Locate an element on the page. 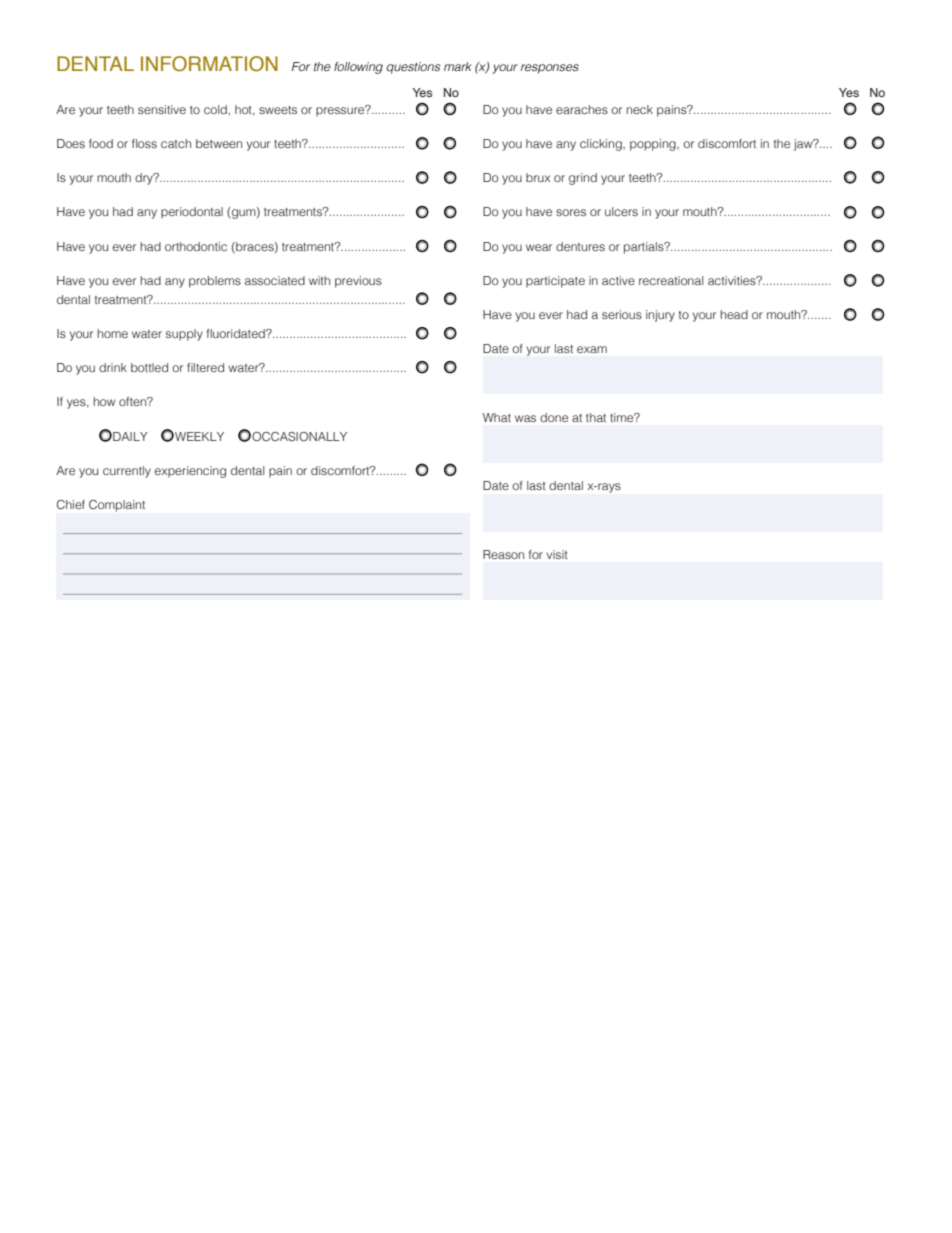 The image size is (952, 1233). questions is located at coordinates (413, 68).
